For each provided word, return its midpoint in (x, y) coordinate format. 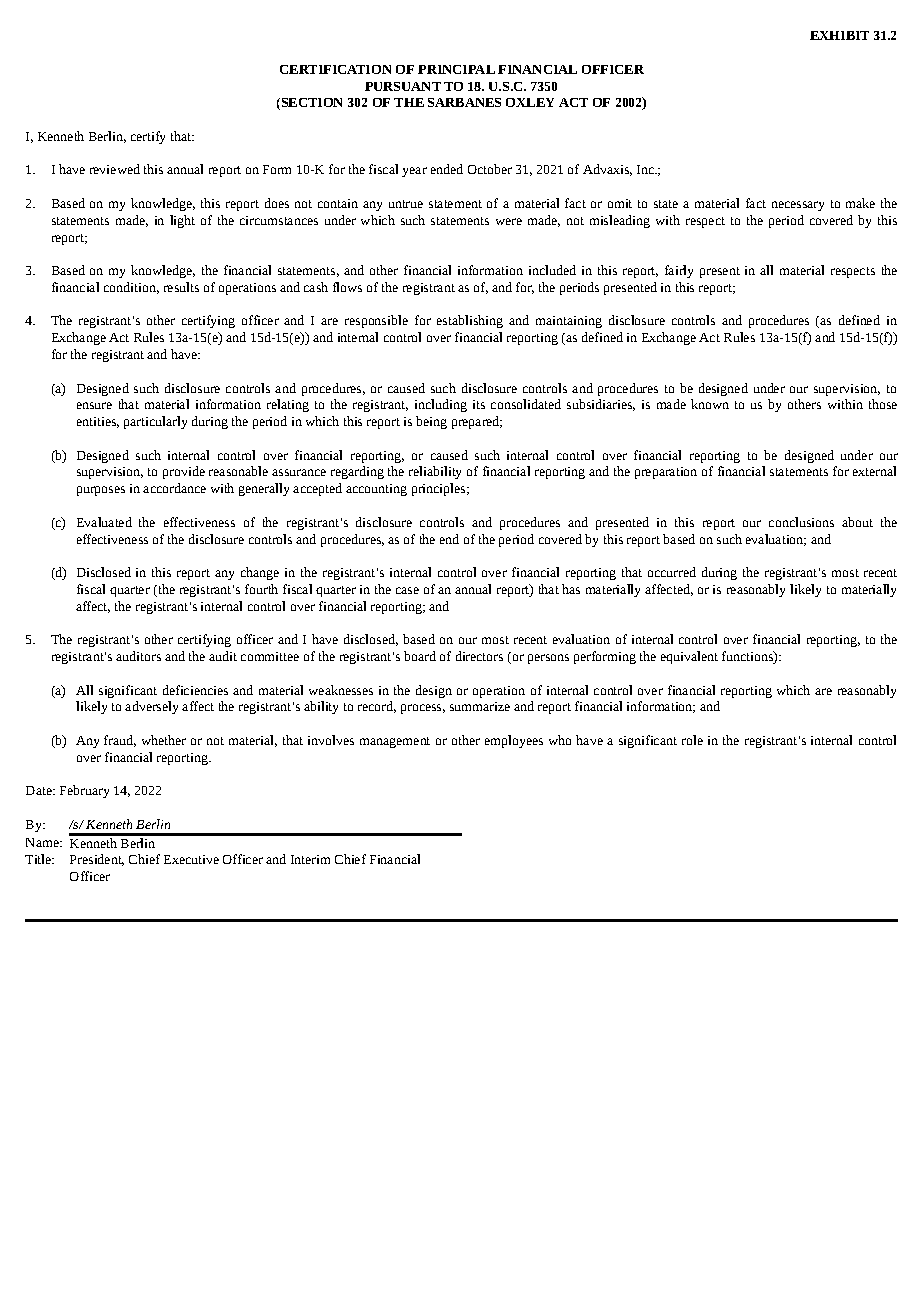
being (431, 422)
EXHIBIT (839, 35)
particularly (155, 422)
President (97, 860)
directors (479, 656)
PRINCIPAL (456, 69)
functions (748, 657)
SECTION (310, 104)
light (182, 221)
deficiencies (195, 690)
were (509, 221)
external (874, 471)
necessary (798, 206)
